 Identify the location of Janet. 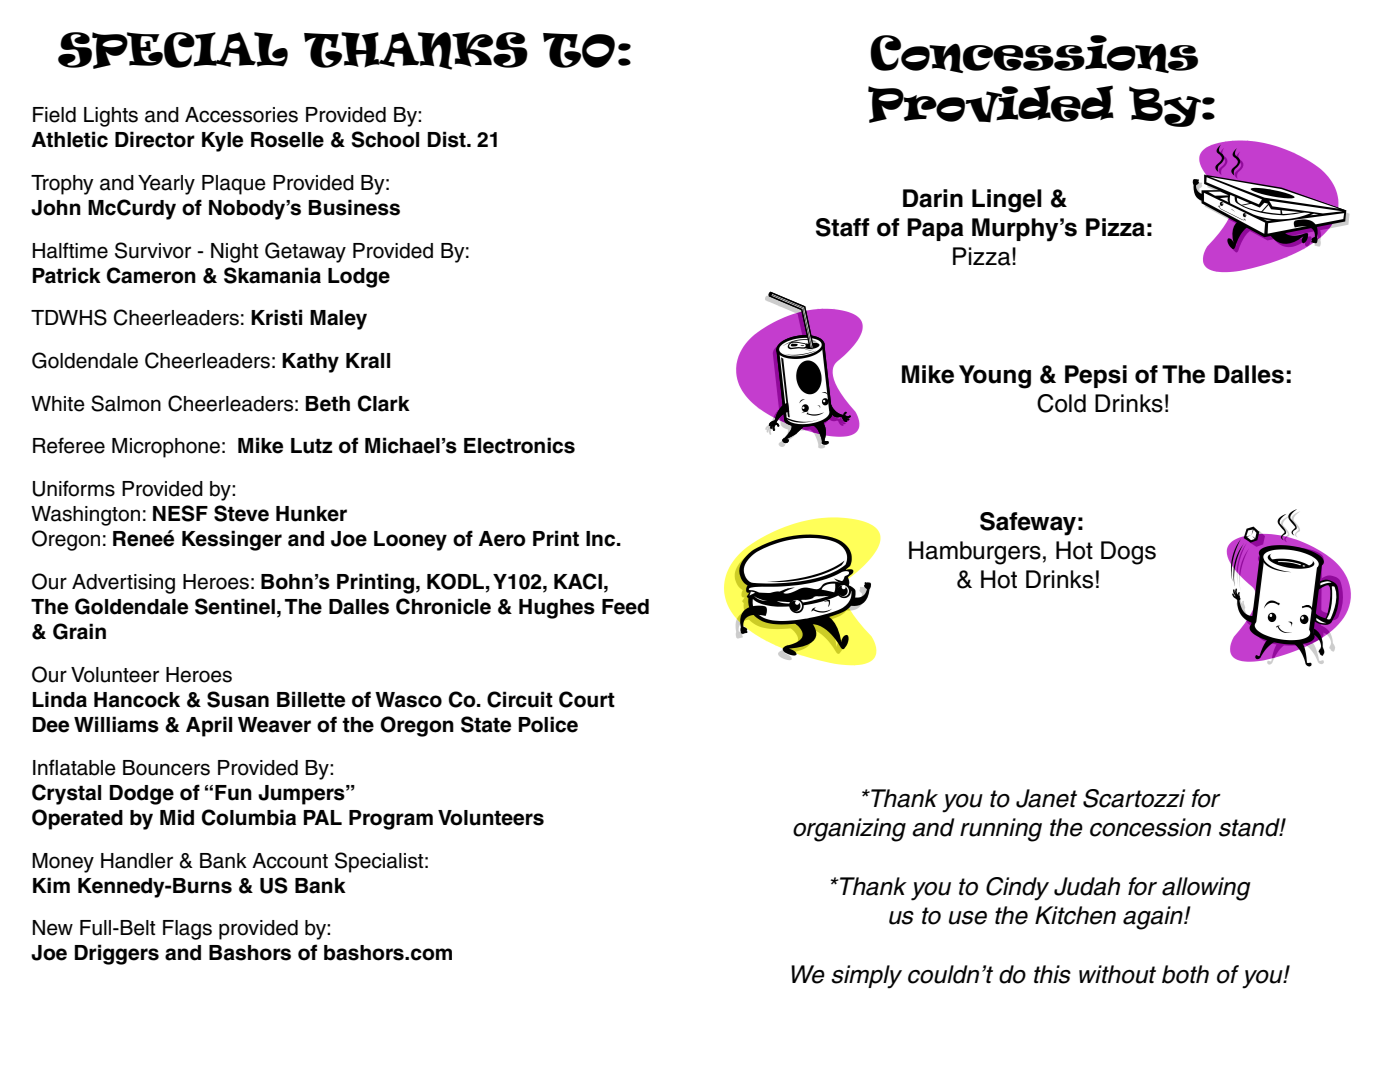
(1046, 798).
